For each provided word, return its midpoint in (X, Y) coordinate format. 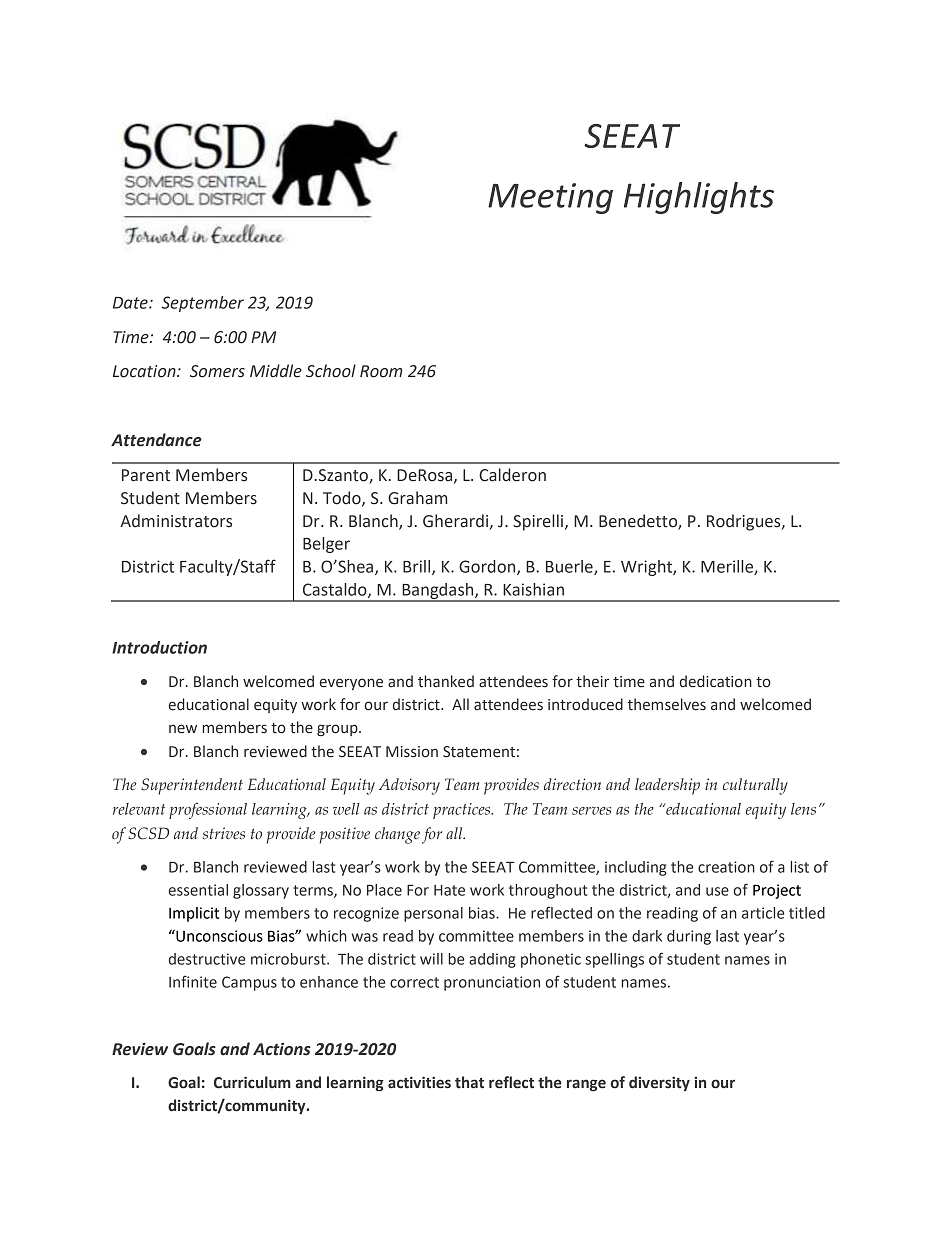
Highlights (699, 198)
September (202, 304)
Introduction (159, 647)
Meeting (550, 198)
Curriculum (252, 1082)
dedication (716, 681)
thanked (446, 681)
